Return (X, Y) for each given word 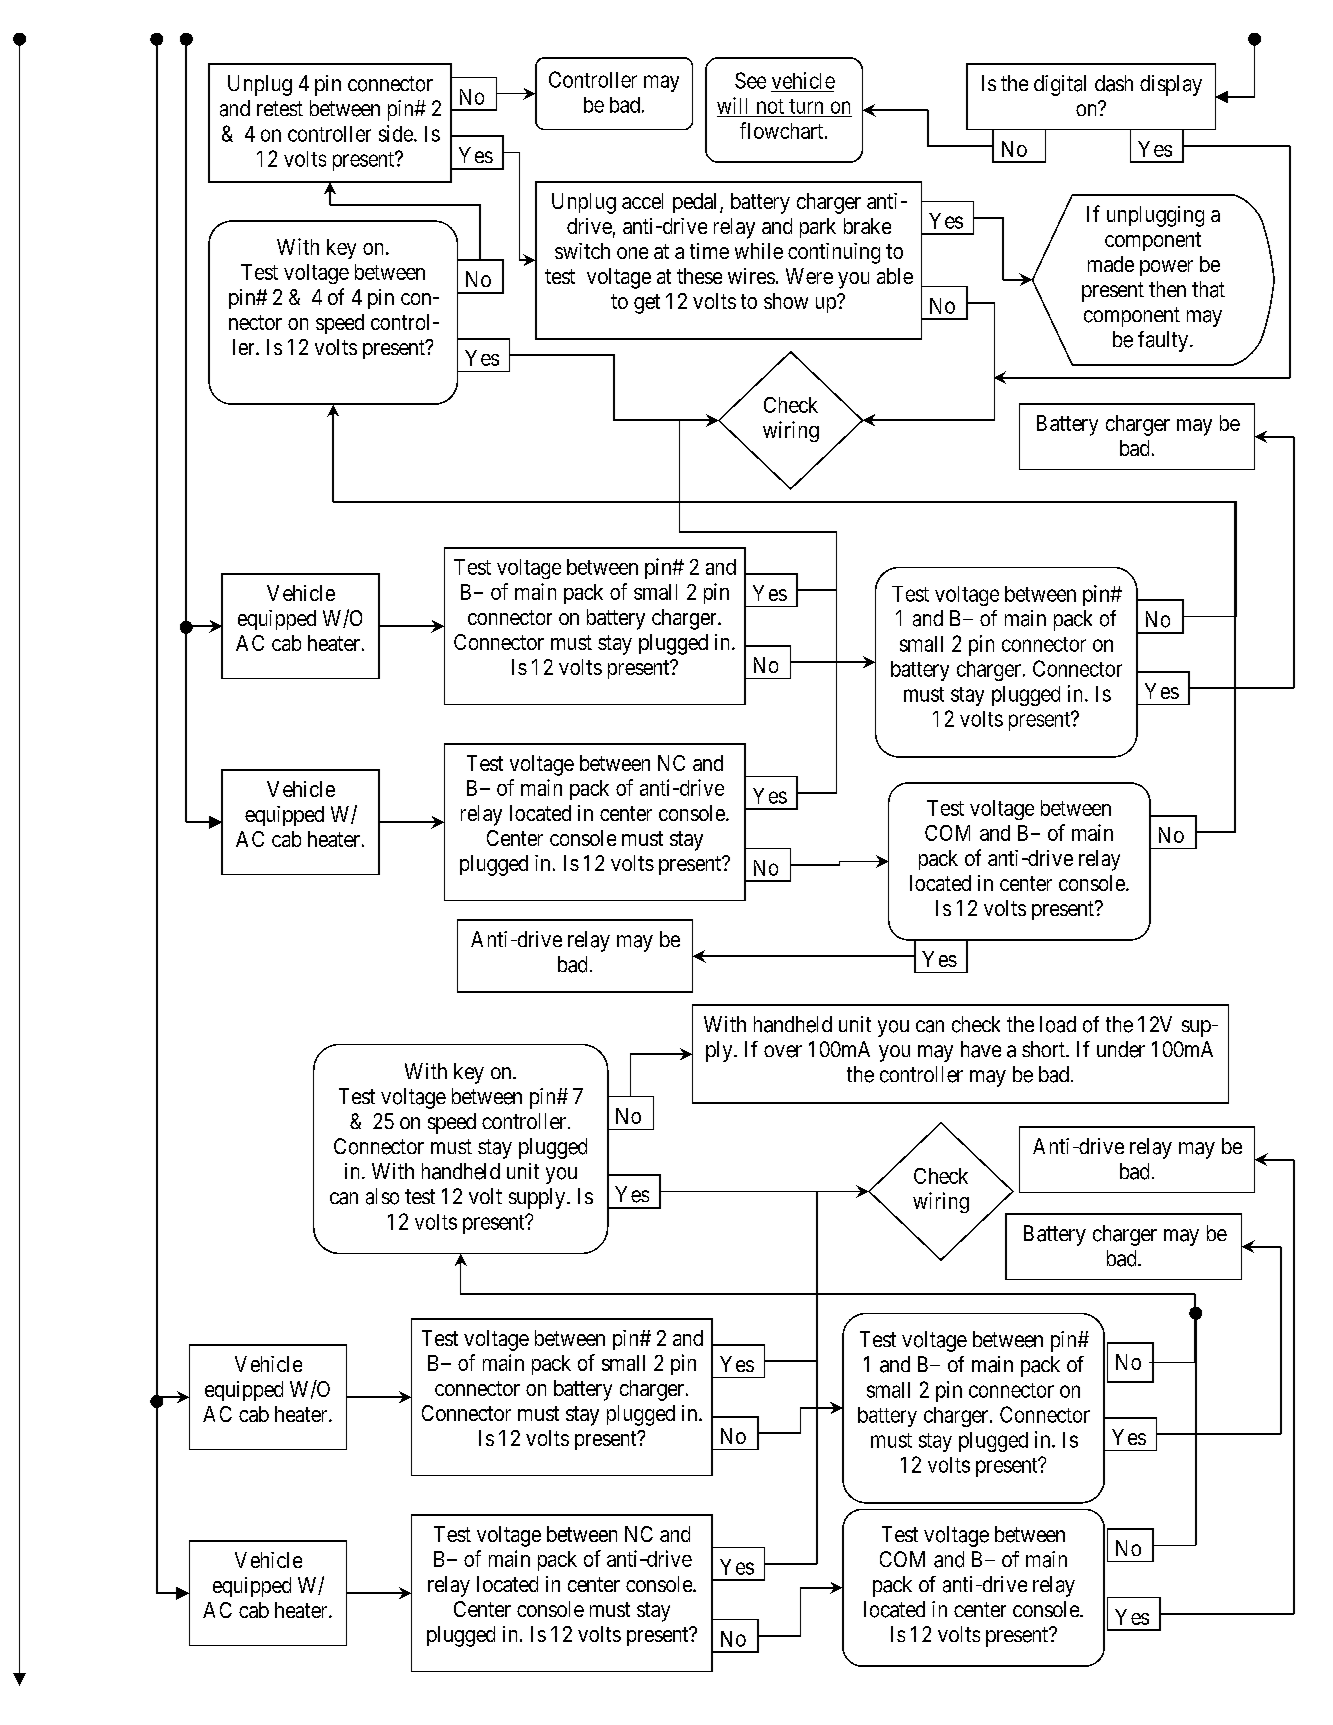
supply (538, 1198)
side (397, 133)
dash (1114, 83)
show (786, 301)
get (647, 304)
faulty (1163, 341)
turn (806, 106)
